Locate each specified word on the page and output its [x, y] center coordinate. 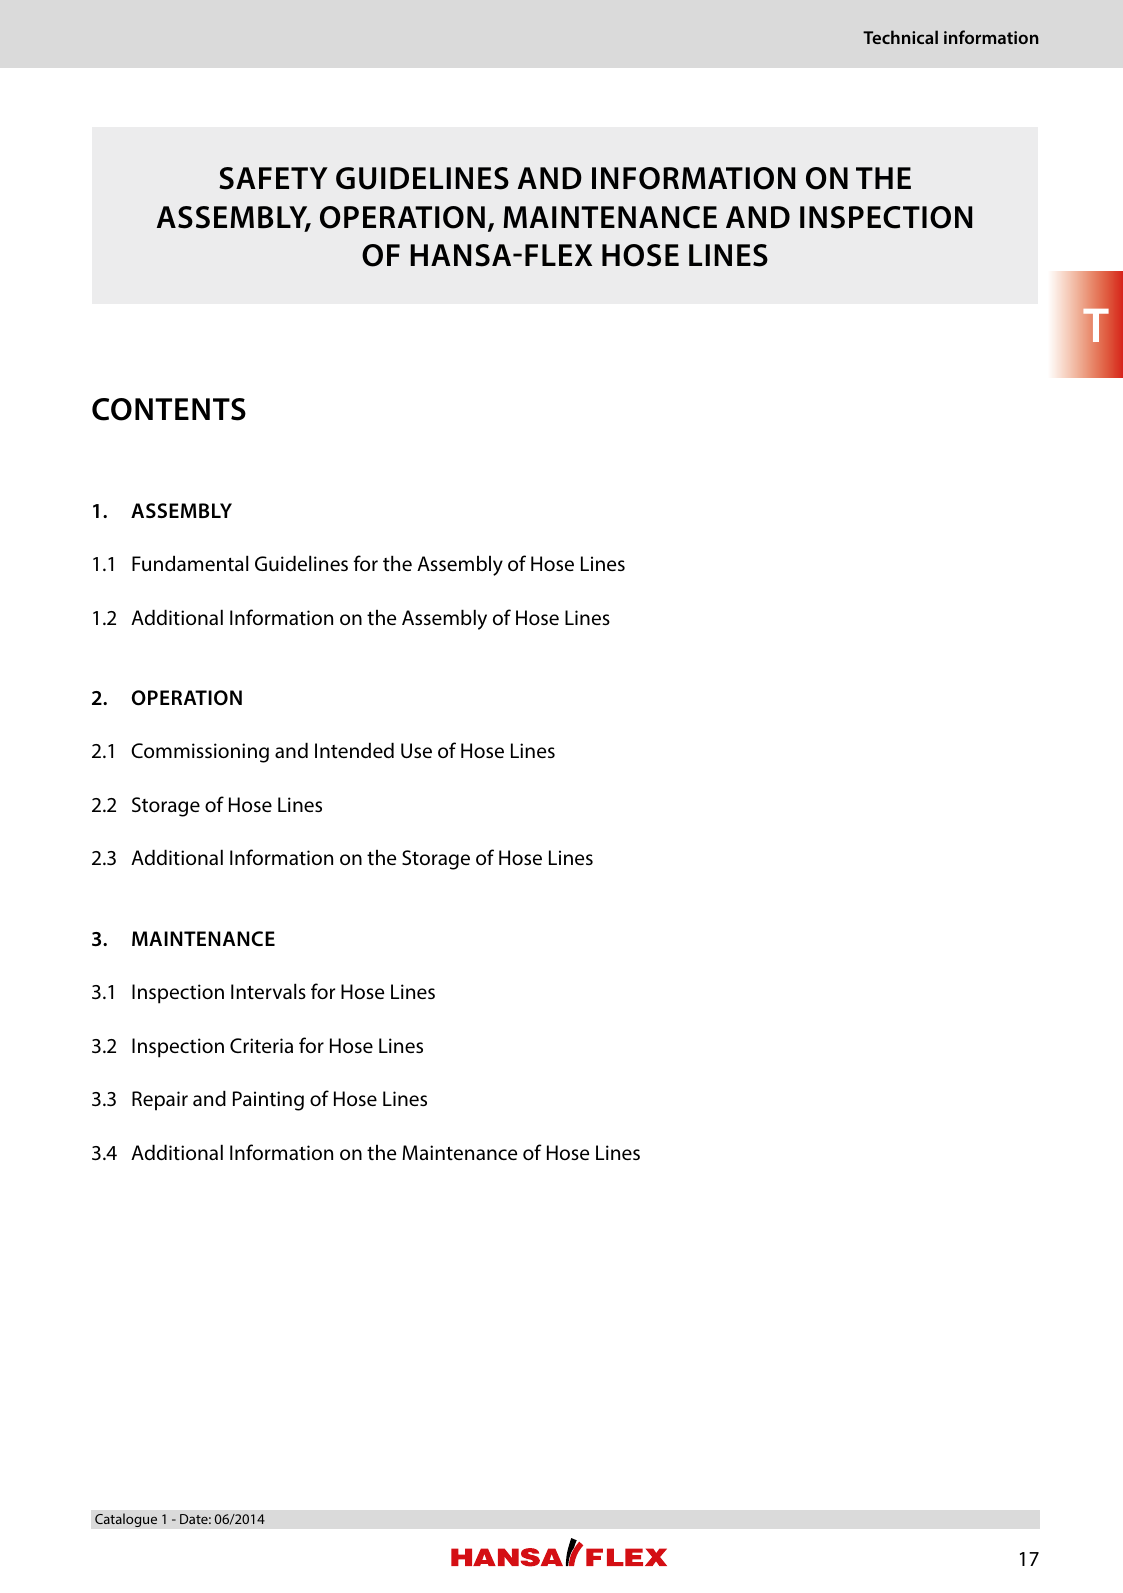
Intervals [268, 991]
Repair [160, 1101]
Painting [268, 1101]
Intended [354, 750]
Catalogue [126, 1520]
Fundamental [190, 563]
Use [416, 751]
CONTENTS [169, 409]
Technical [900, 37]
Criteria [261, 1045]
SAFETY [273, 178]
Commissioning [200, 753]
